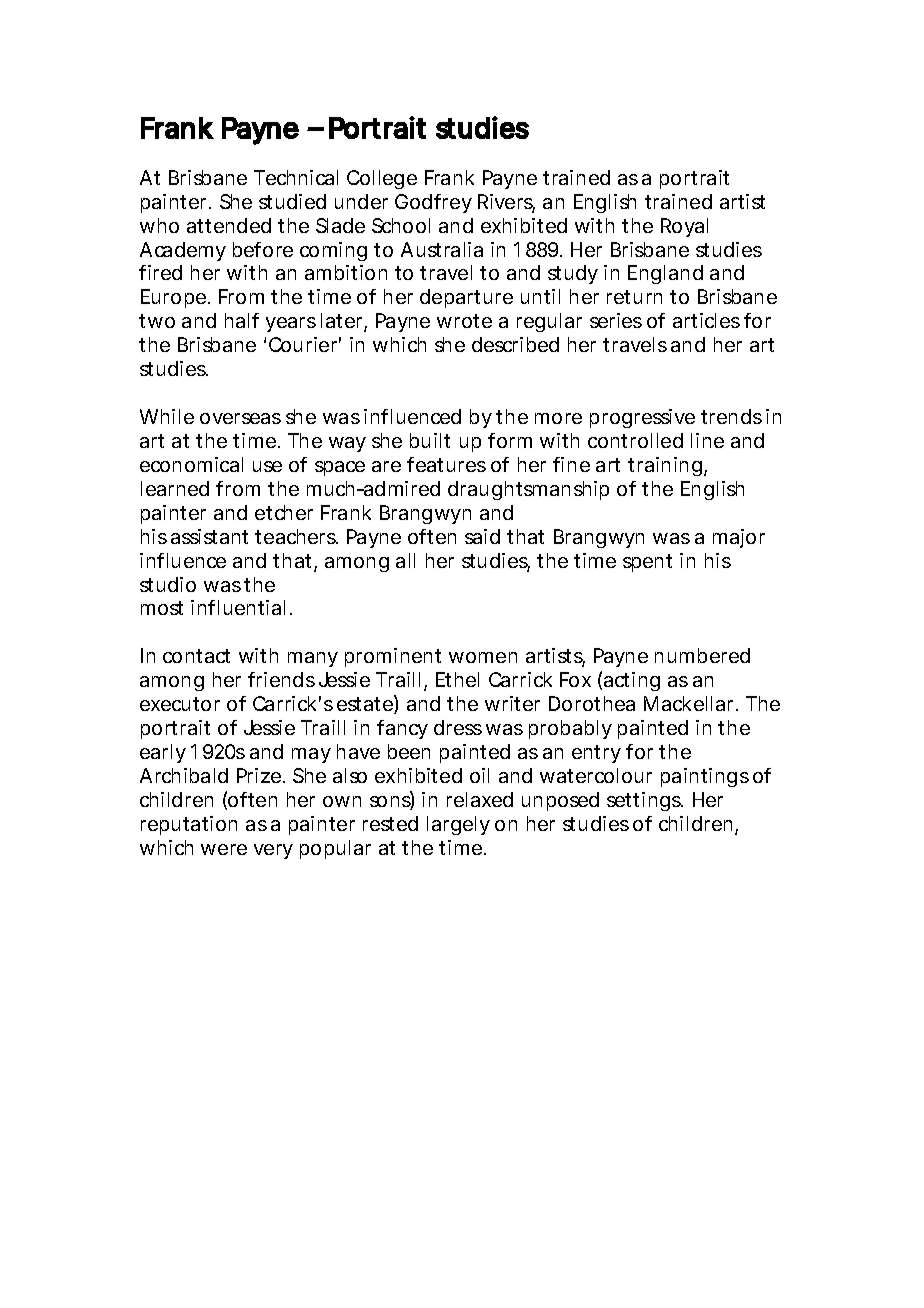  What do you see at coordinates (433, 203) in the image?
I see `Godfrey` at bounding box center [433, 203].
